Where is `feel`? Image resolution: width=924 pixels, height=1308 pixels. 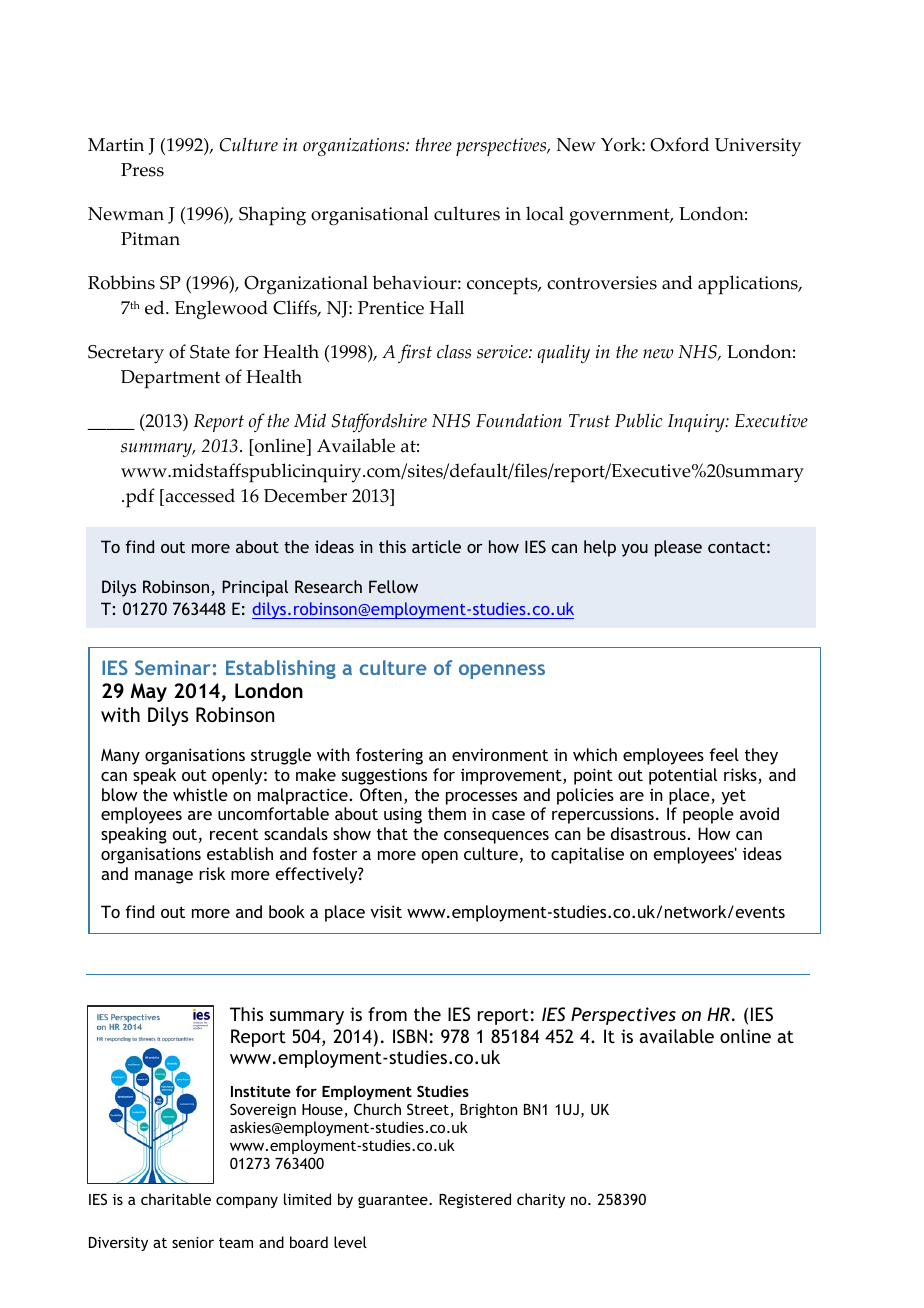
feel is located at coordinates (724, 754).
